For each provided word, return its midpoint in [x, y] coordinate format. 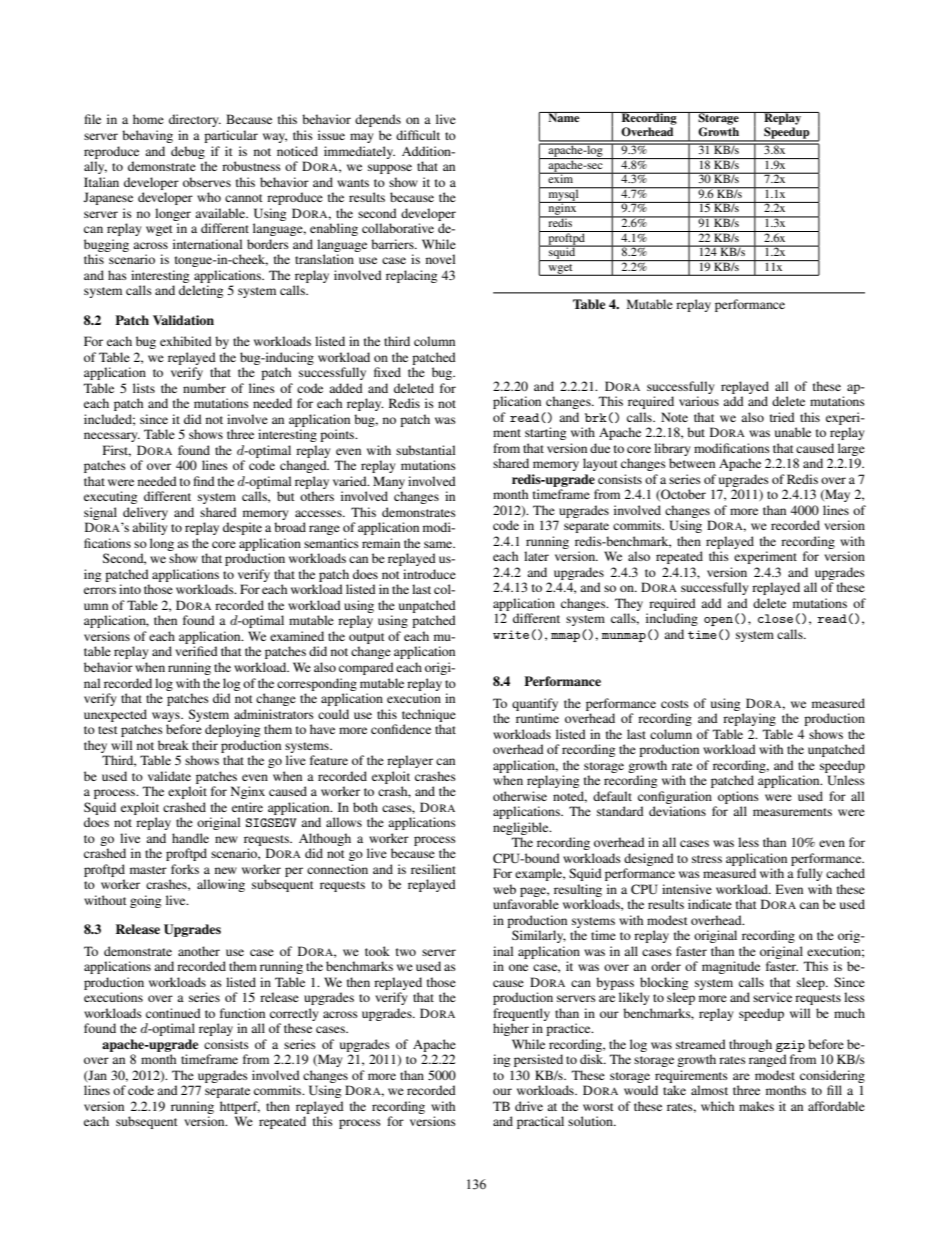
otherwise [520, 796]
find [204, 481]
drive [529, 1106]
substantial [425, 450]
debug [188, 152]
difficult [418, 135]
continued [173, 1013]
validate [169, 776]
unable [793, 432]
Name [564, 117]
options [738, 797]
